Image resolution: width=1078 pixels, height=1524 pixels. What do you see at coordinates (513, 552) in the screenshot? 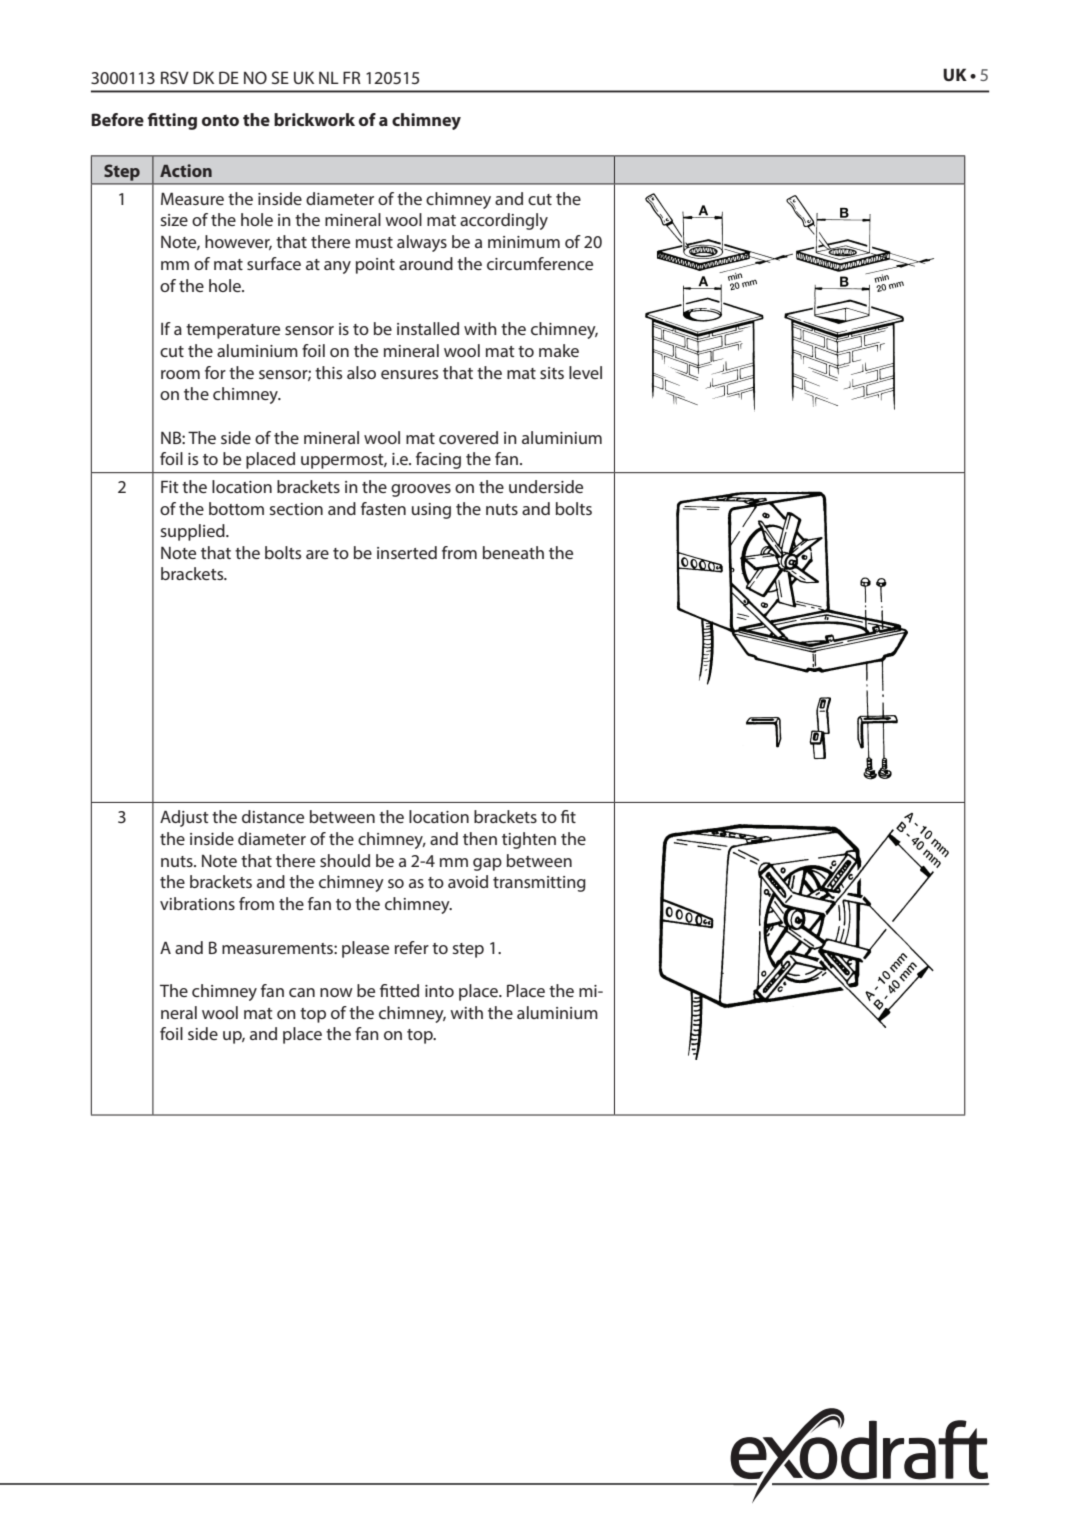
I see `beneath` at bounding box center [513, 552].
